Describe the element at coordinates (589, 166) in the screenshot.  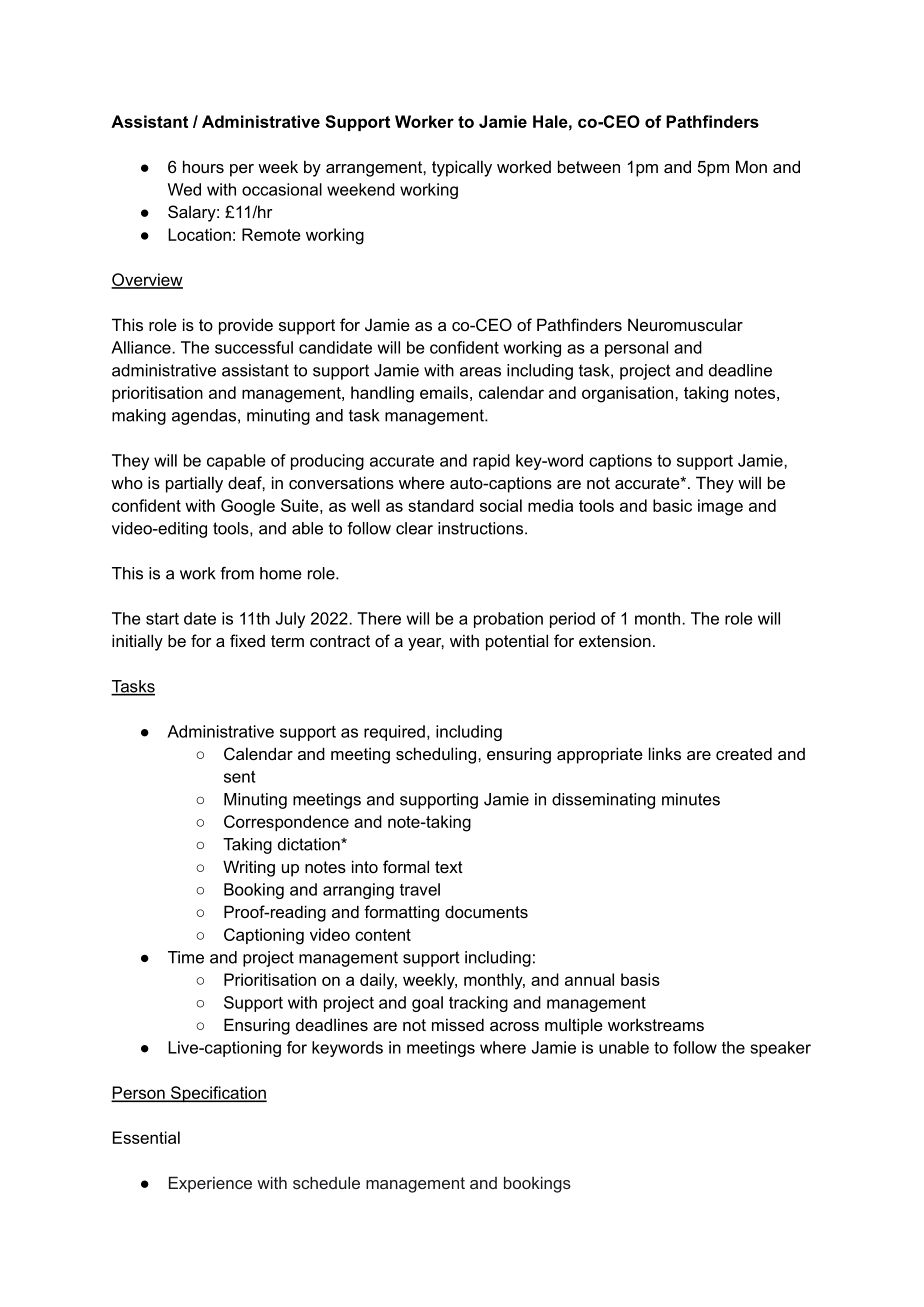
I see `between` at that location.
